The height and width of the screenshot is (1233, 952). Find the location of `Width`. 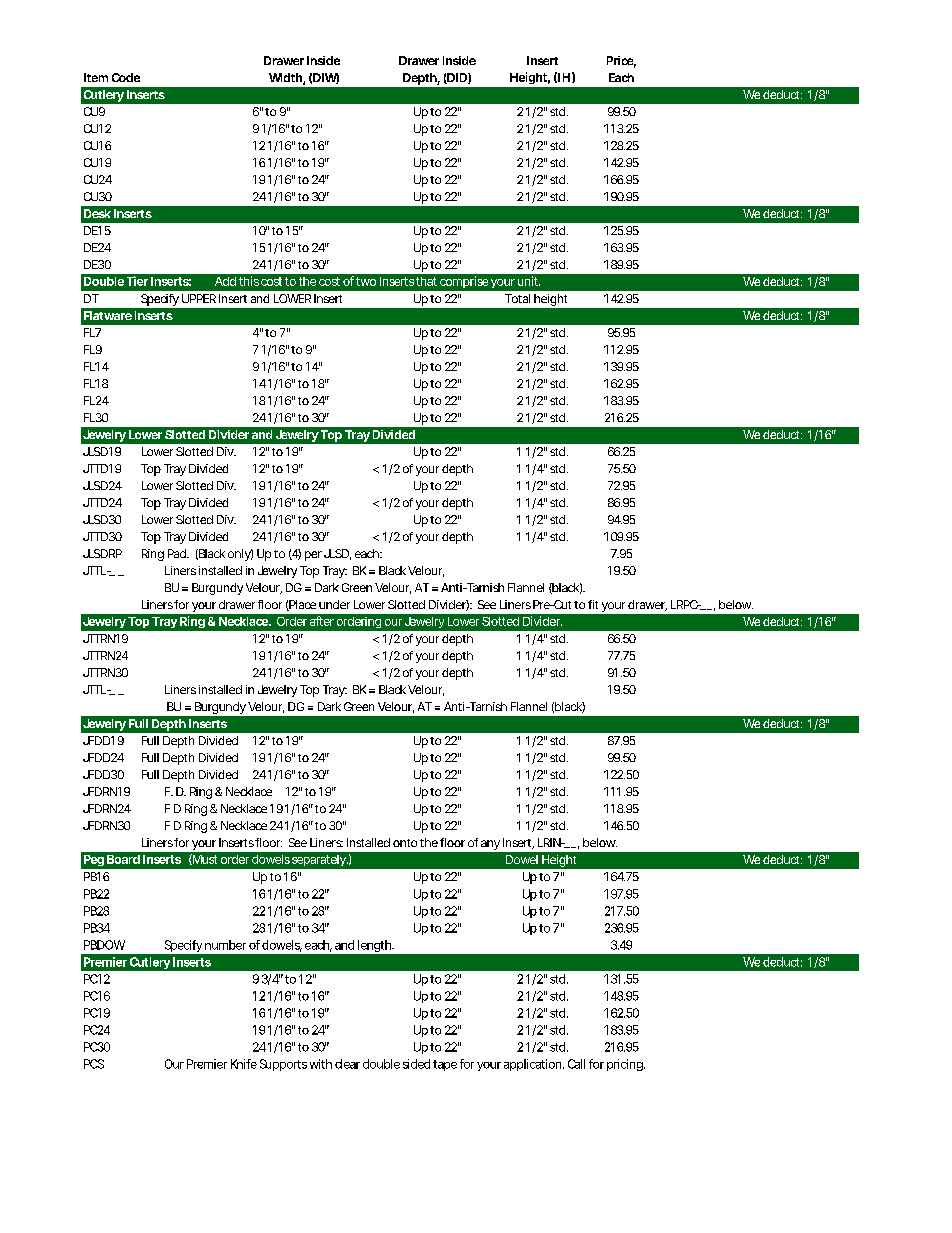

Width is located at coordinates (285, 77).
